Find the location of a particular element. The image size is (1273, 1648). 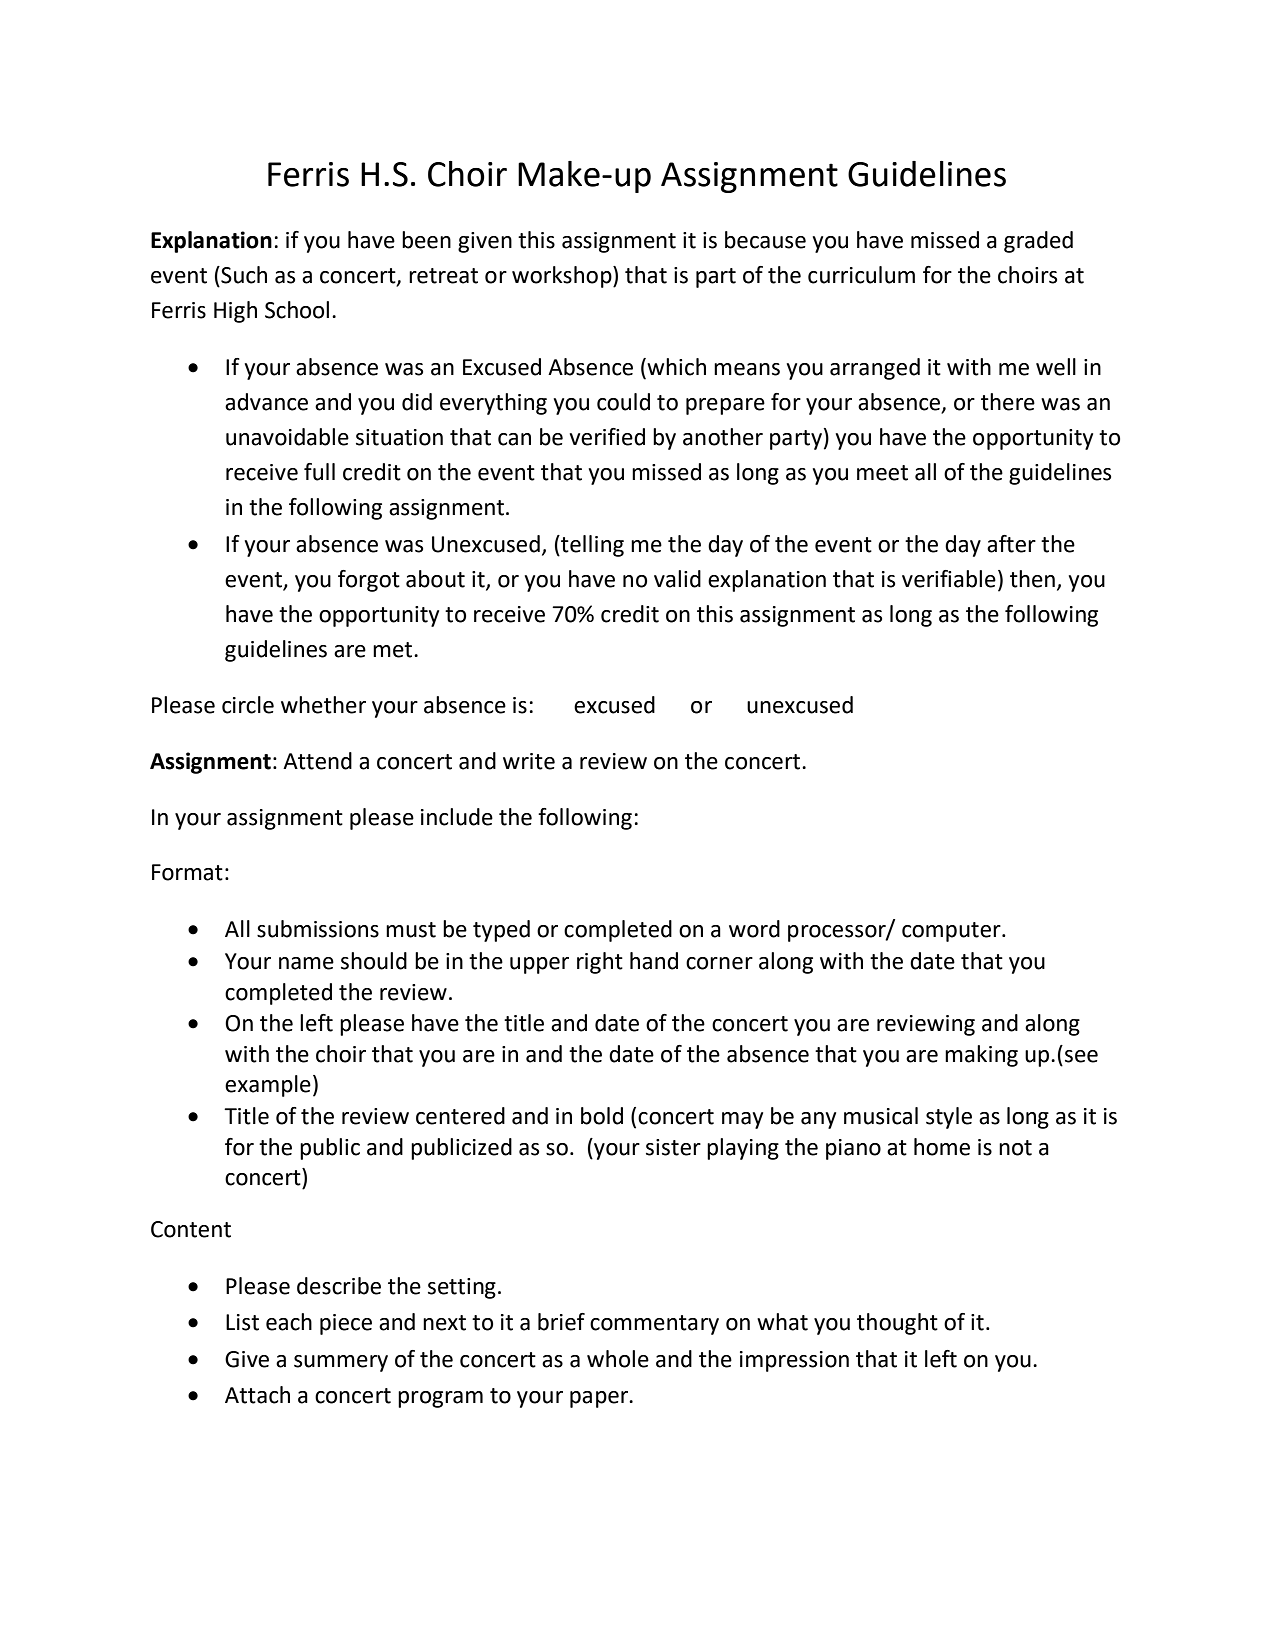

summery is located at coordinates (341, 1363).
